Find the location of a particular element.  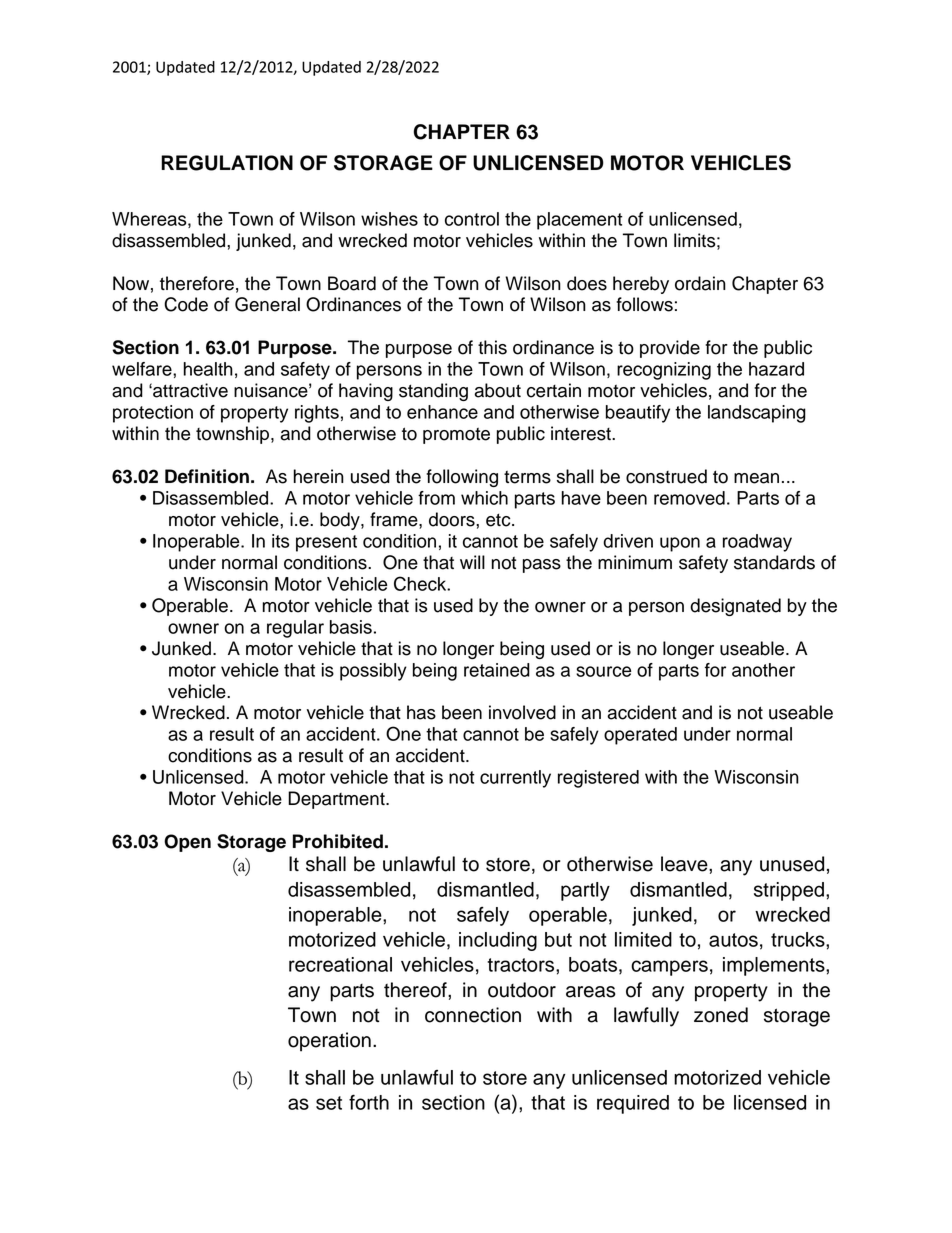

retained is located at coordinates (497, 670).
